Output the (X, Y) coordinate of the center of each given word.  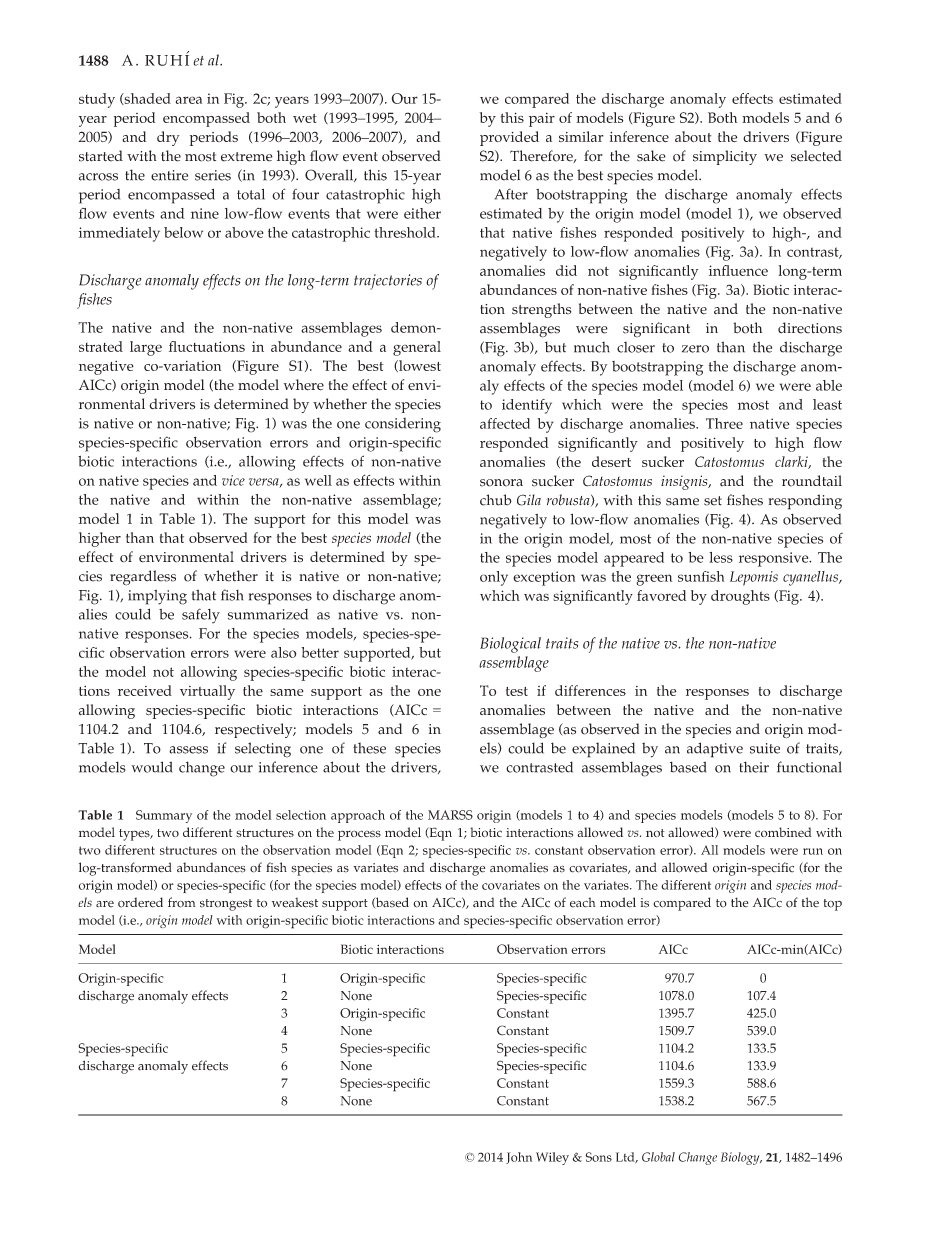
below (183, 232)
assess (188, 750)
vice (233, 480)
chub (496, 500)
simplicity (725, 157)
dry (168, 138)
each (582, 902)
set (713, 501)
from (181, 902)
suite (765, 748)
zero (695, 349)
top (833, 905)
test (517, 691)
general (417, 348)
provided (509, 138)
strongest (226, 905)
